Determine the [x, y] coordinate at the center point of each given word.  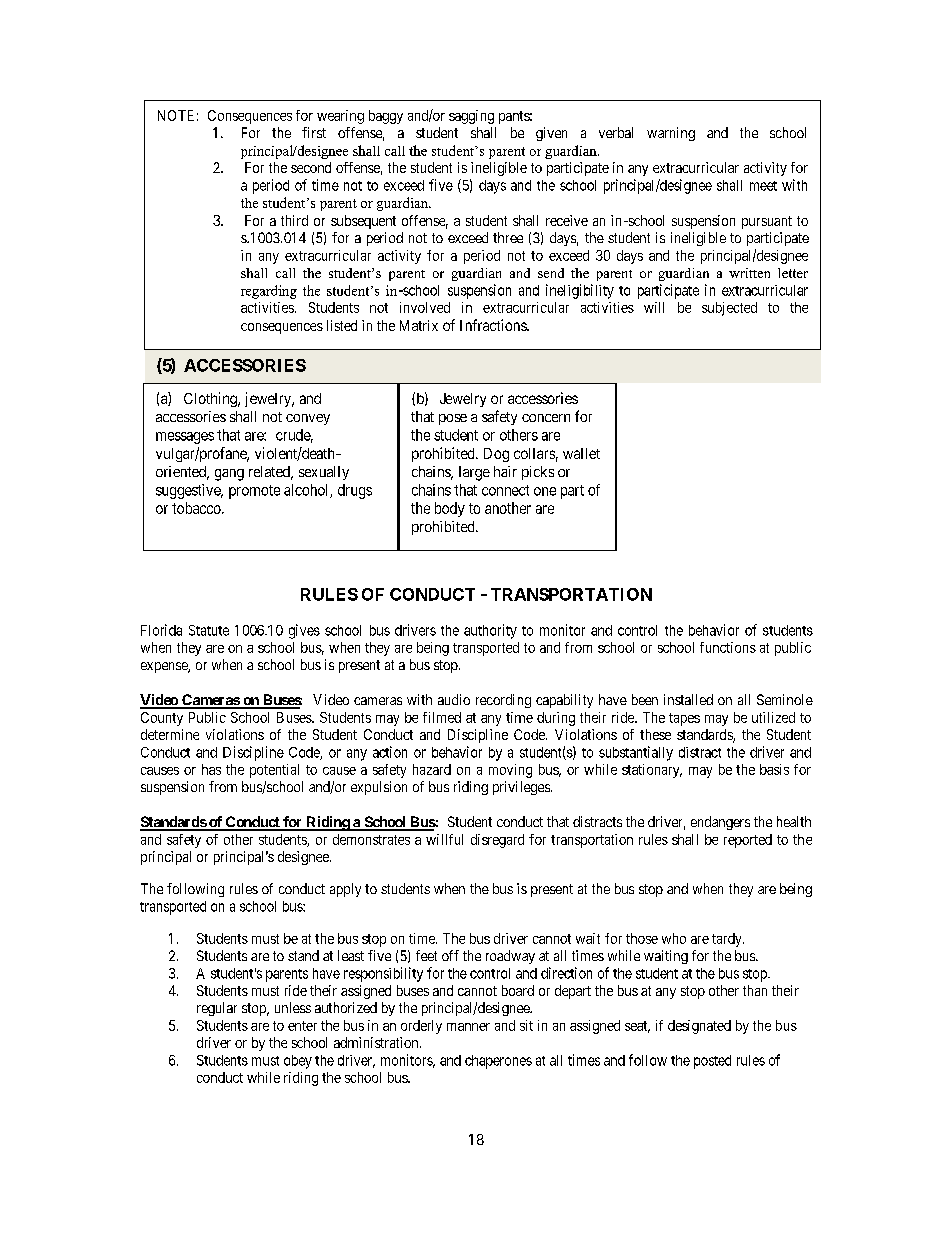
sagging [471, 117]
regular [217, 1009]
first [314, 132]
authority [490, 631]
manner [468, 1027]
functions [728, 647]
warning [671, 134]
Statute [209, 630]
